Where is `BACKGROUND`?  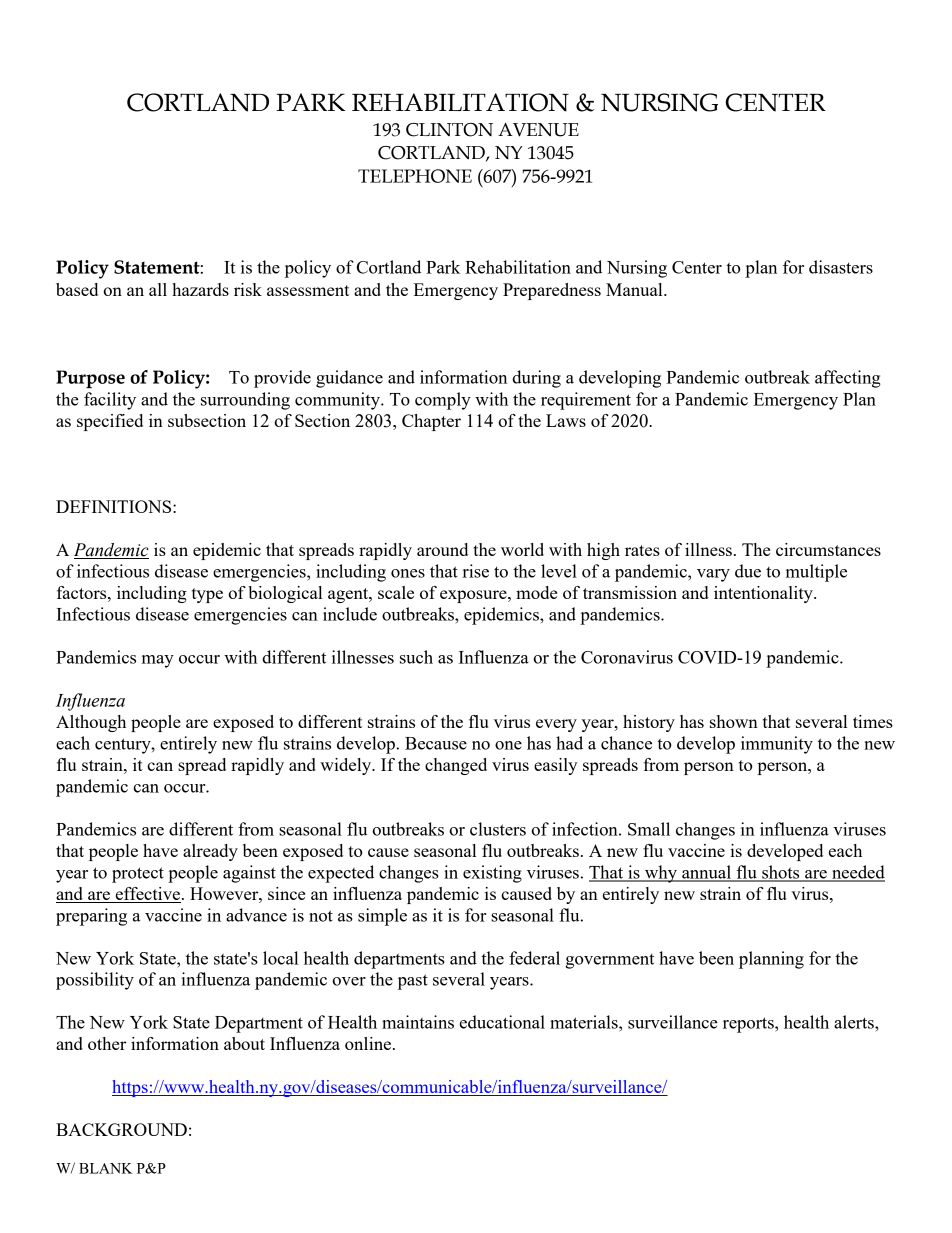 BACKGROUND is located at coordinates (121, 1129).
